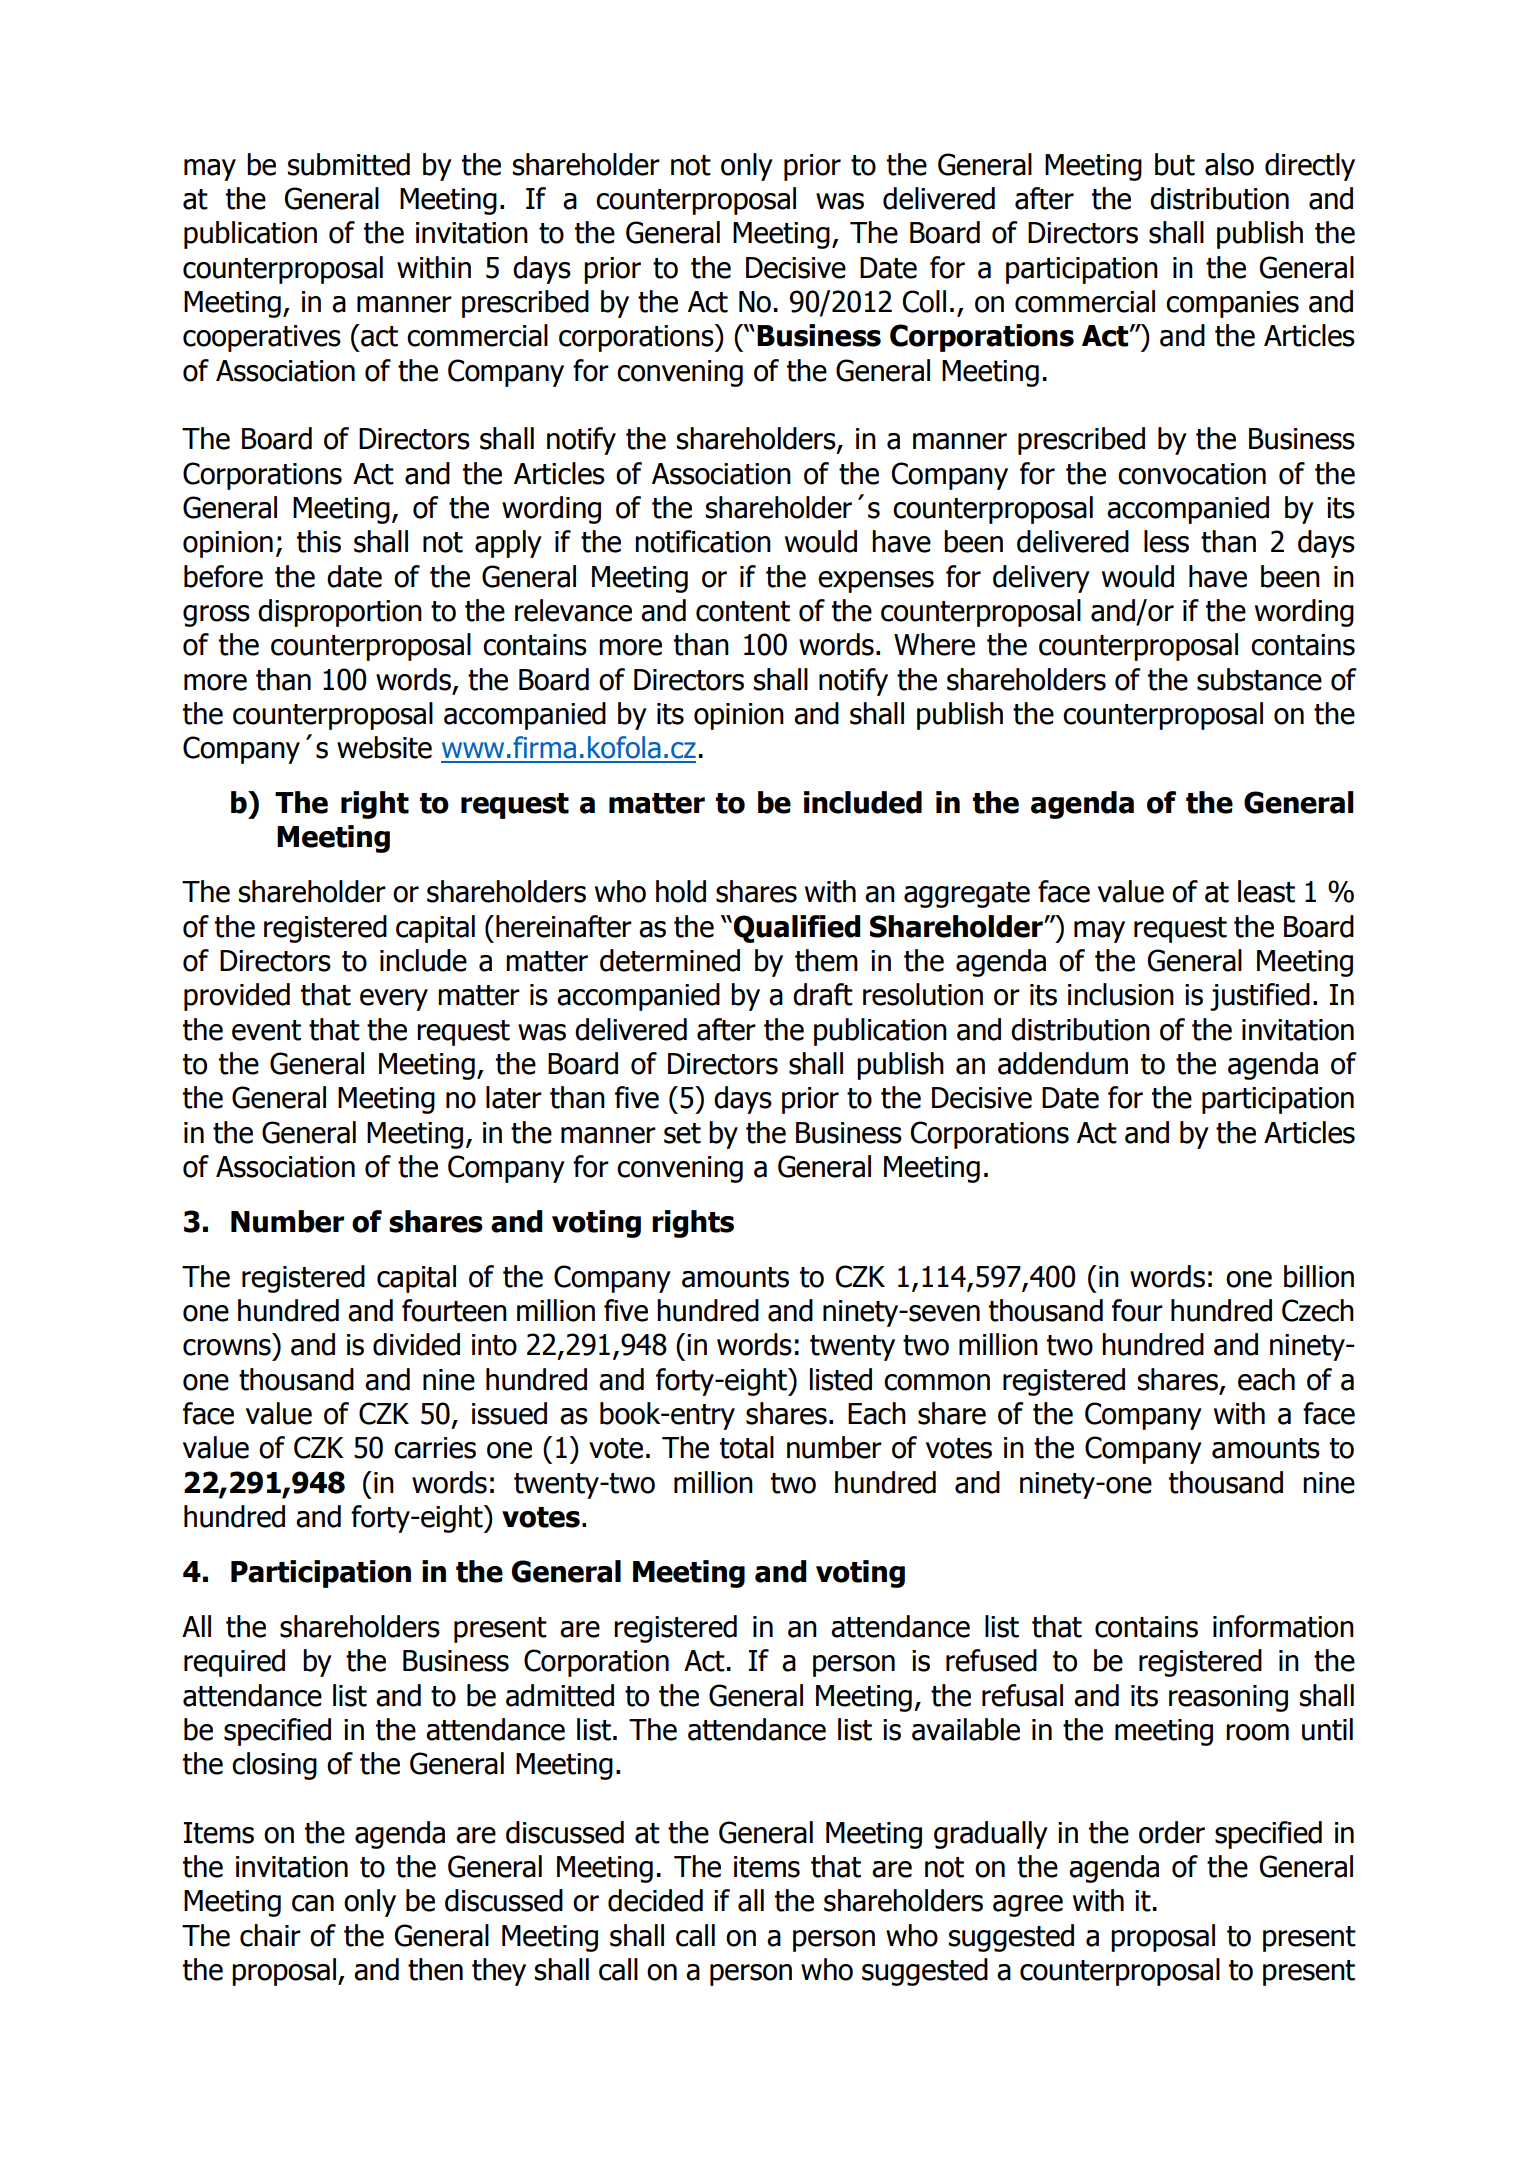 The image size is (1538, 2175). Describe the element at coordinates (394, 1000) in the screenshot. I see `every` at that location.
